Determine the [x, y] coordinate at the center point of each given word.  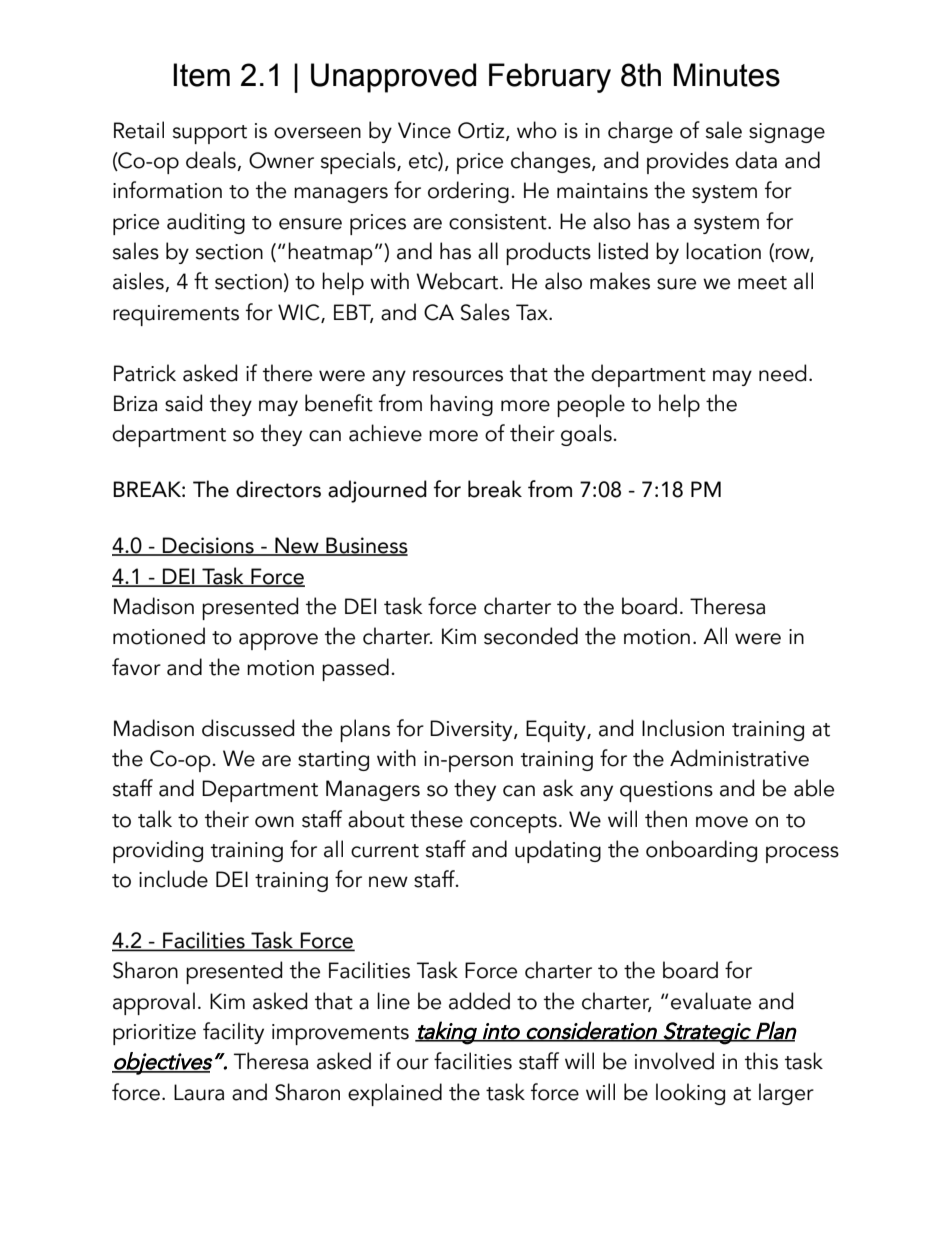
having [461, 405]
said [184, 403]
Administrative [739, 758]
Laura [199, 1092]
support [210, 134]
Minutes [727, 75]
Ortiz [482, 131]
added [479, 1001]
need [783, 373]
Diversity [472, 730]
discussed [248, 728]
